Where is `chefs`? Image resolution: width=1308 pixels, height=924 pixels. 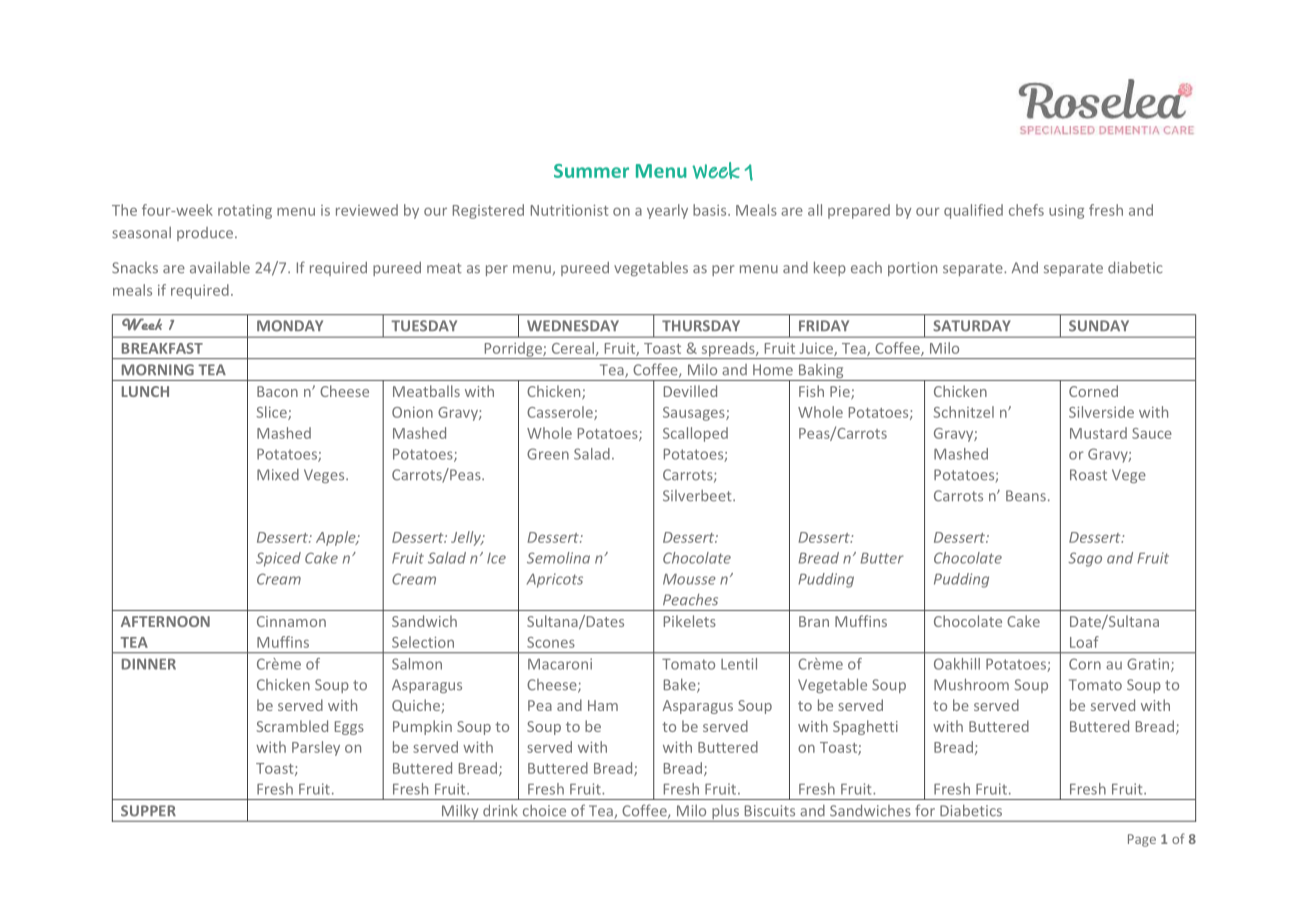 chefs is located at coordinates (1026, 210).
